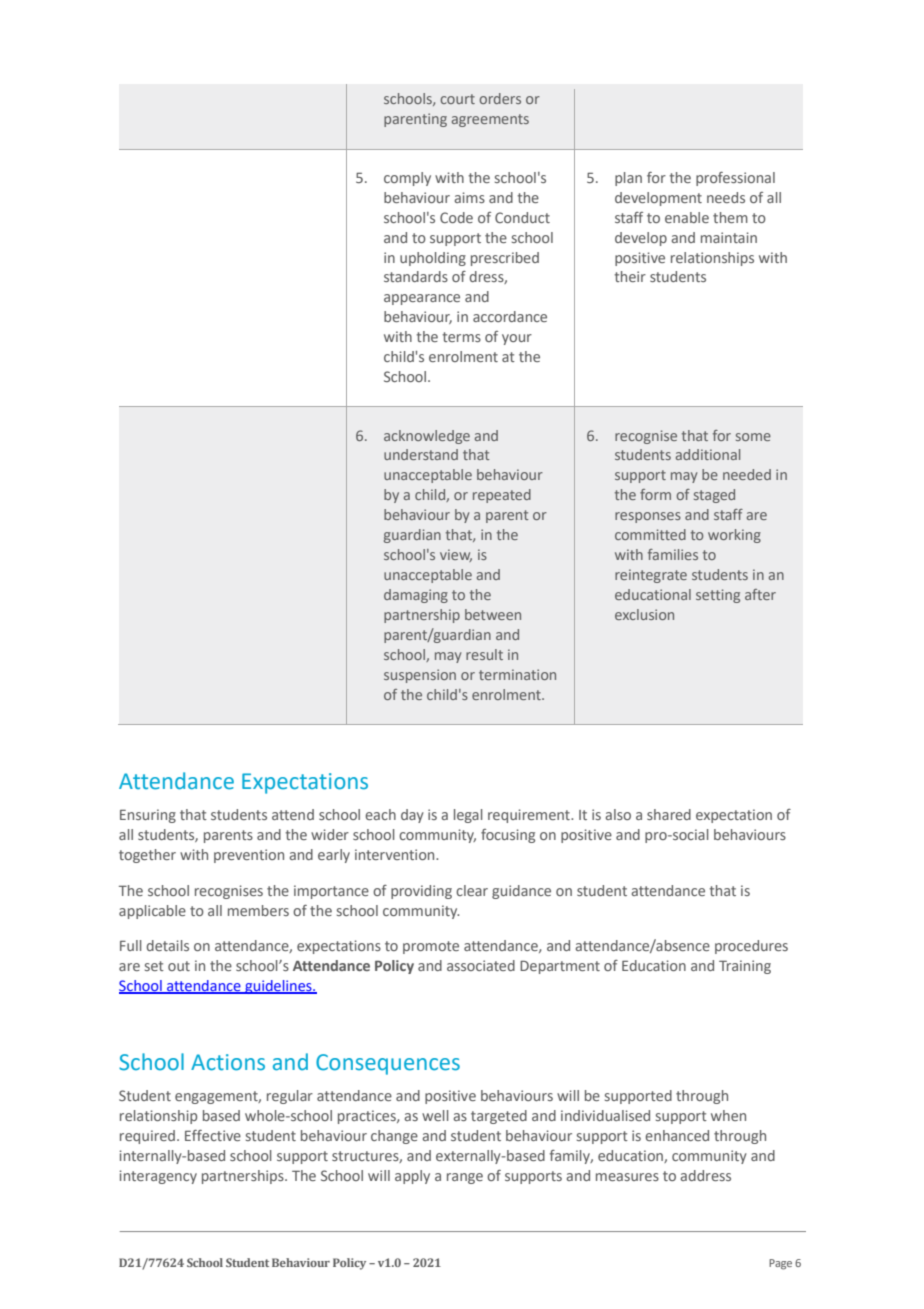 The image size is (924, 1309). What do you see at coordinates (431, 947) in the document?
I see `promote` at bounding box center [431, 947].
